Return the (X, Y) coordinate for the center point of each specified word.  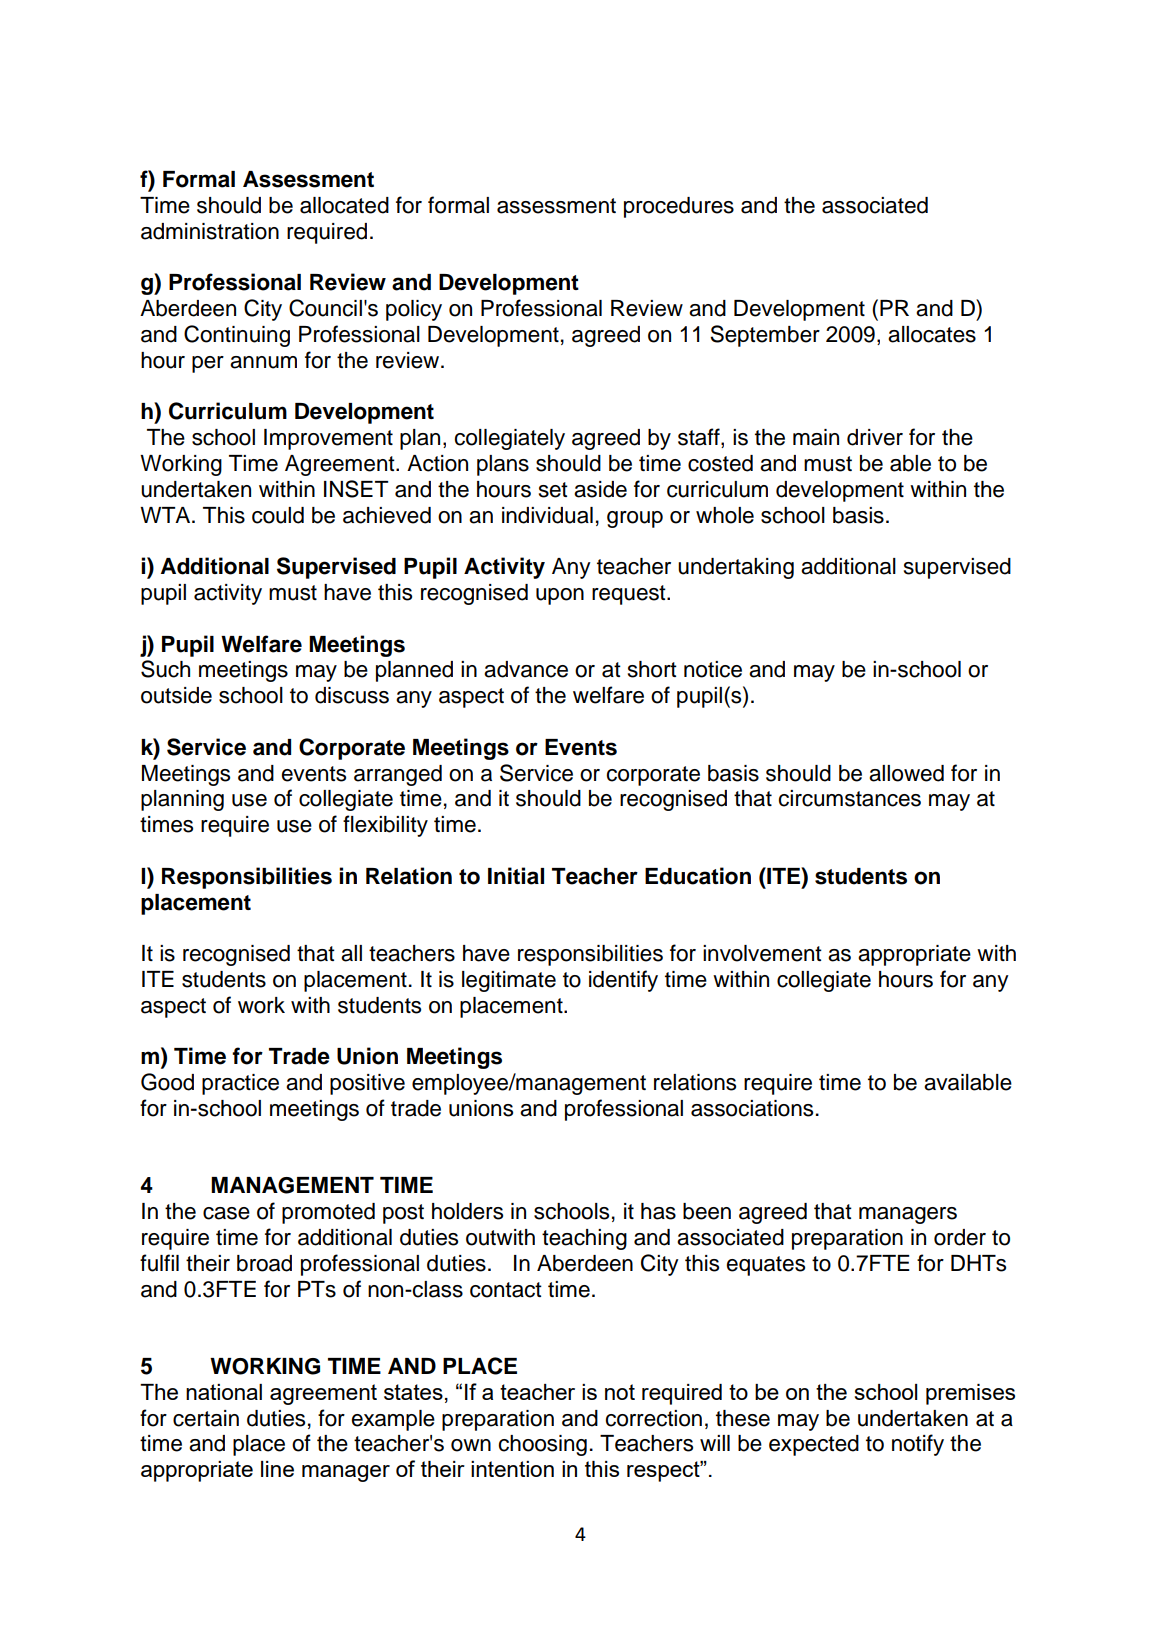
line (277, 1469)
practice (240, 1084)
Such (165, 669)
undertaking (736, 568)
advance (526, 669)
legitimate (509, 981)
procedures (679, 207)
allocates (932, 334)
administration (210, 231)
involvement (762, 953)
